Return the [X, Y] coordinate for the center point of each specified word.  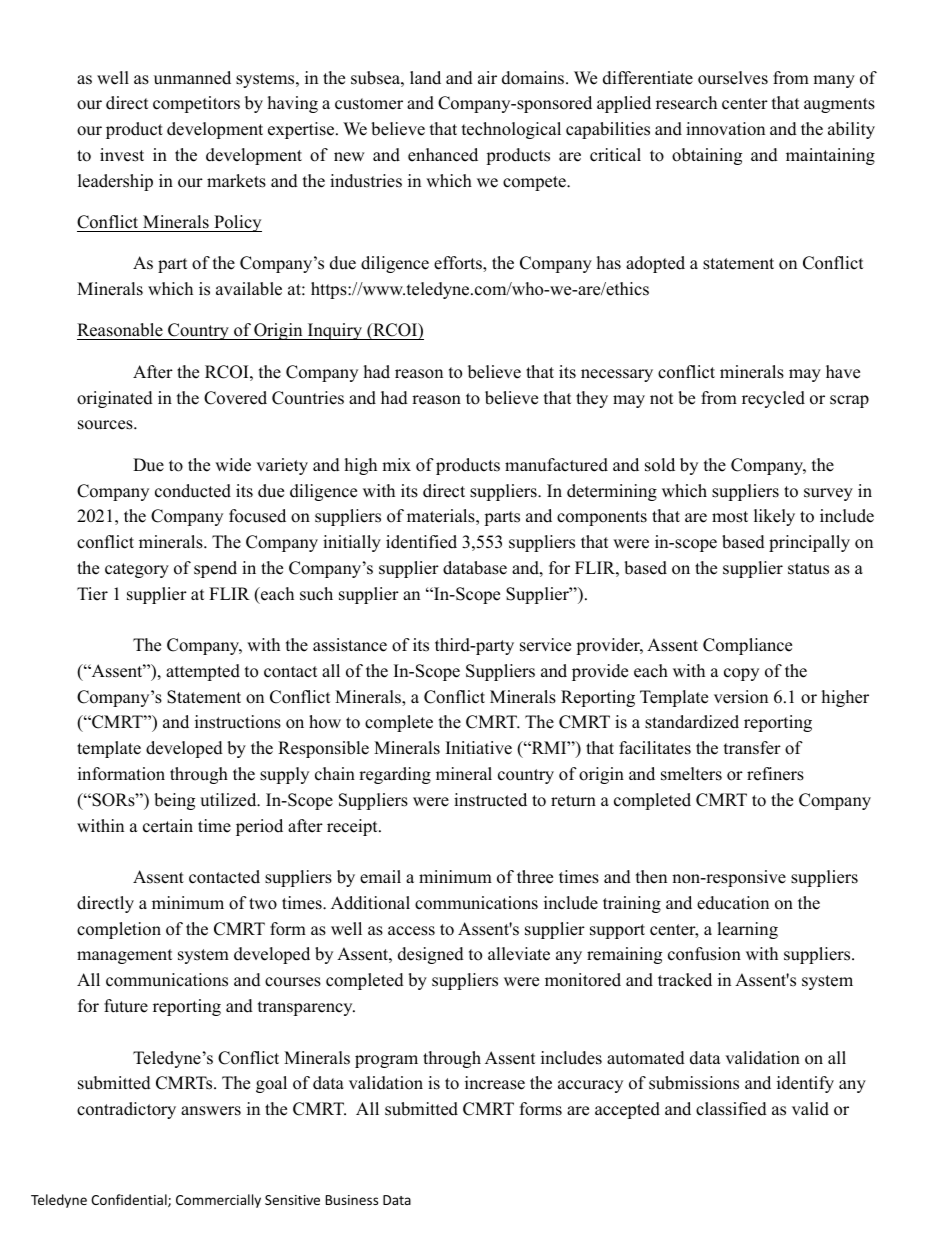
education [733, 903]
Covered [235, 398]
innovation [725, 129]
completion [119, 930]
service [545, 645]
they [592, 399]
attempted [203, 672]
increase [495, 1083]
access [411, 931]
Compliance [747, 646]
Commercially [218, 1201]
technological [511, 130]
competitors [196, 104]
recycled [773, 399]
